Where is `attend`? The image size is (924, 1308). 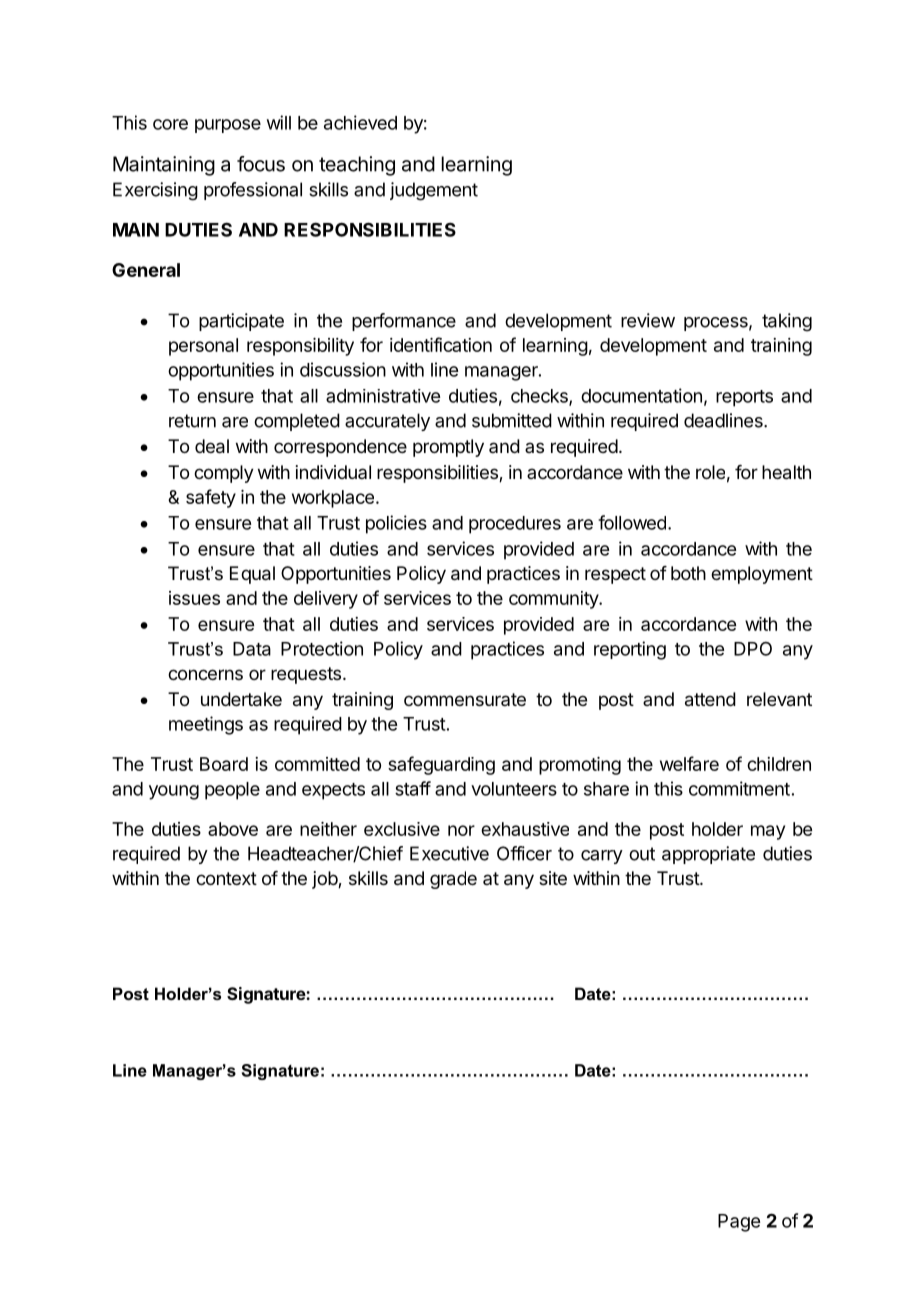
attend is located at coordinates (710, 699).
